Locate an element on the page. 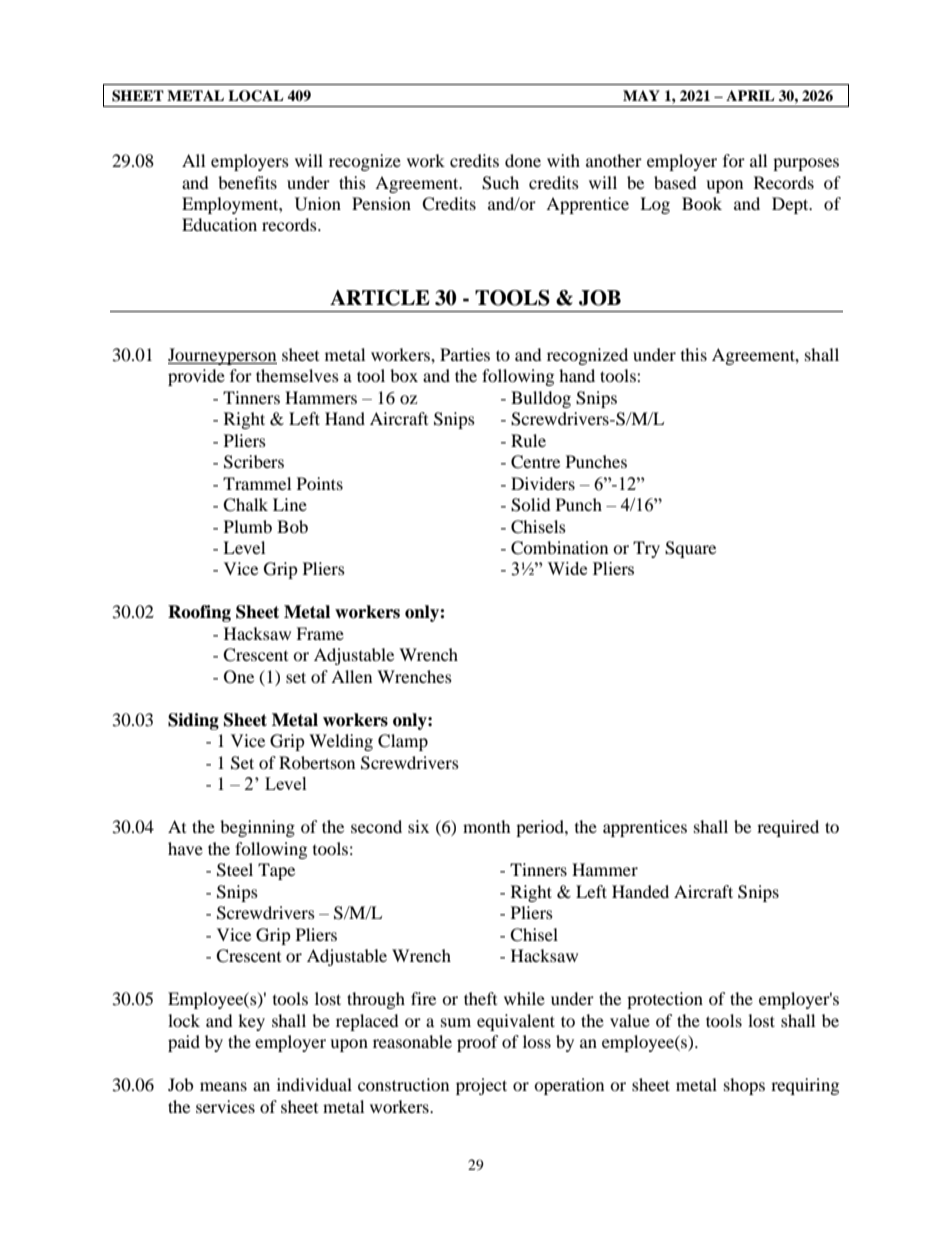 This page has width=952, height=1233. key is located at coordinates (251, 1022).
